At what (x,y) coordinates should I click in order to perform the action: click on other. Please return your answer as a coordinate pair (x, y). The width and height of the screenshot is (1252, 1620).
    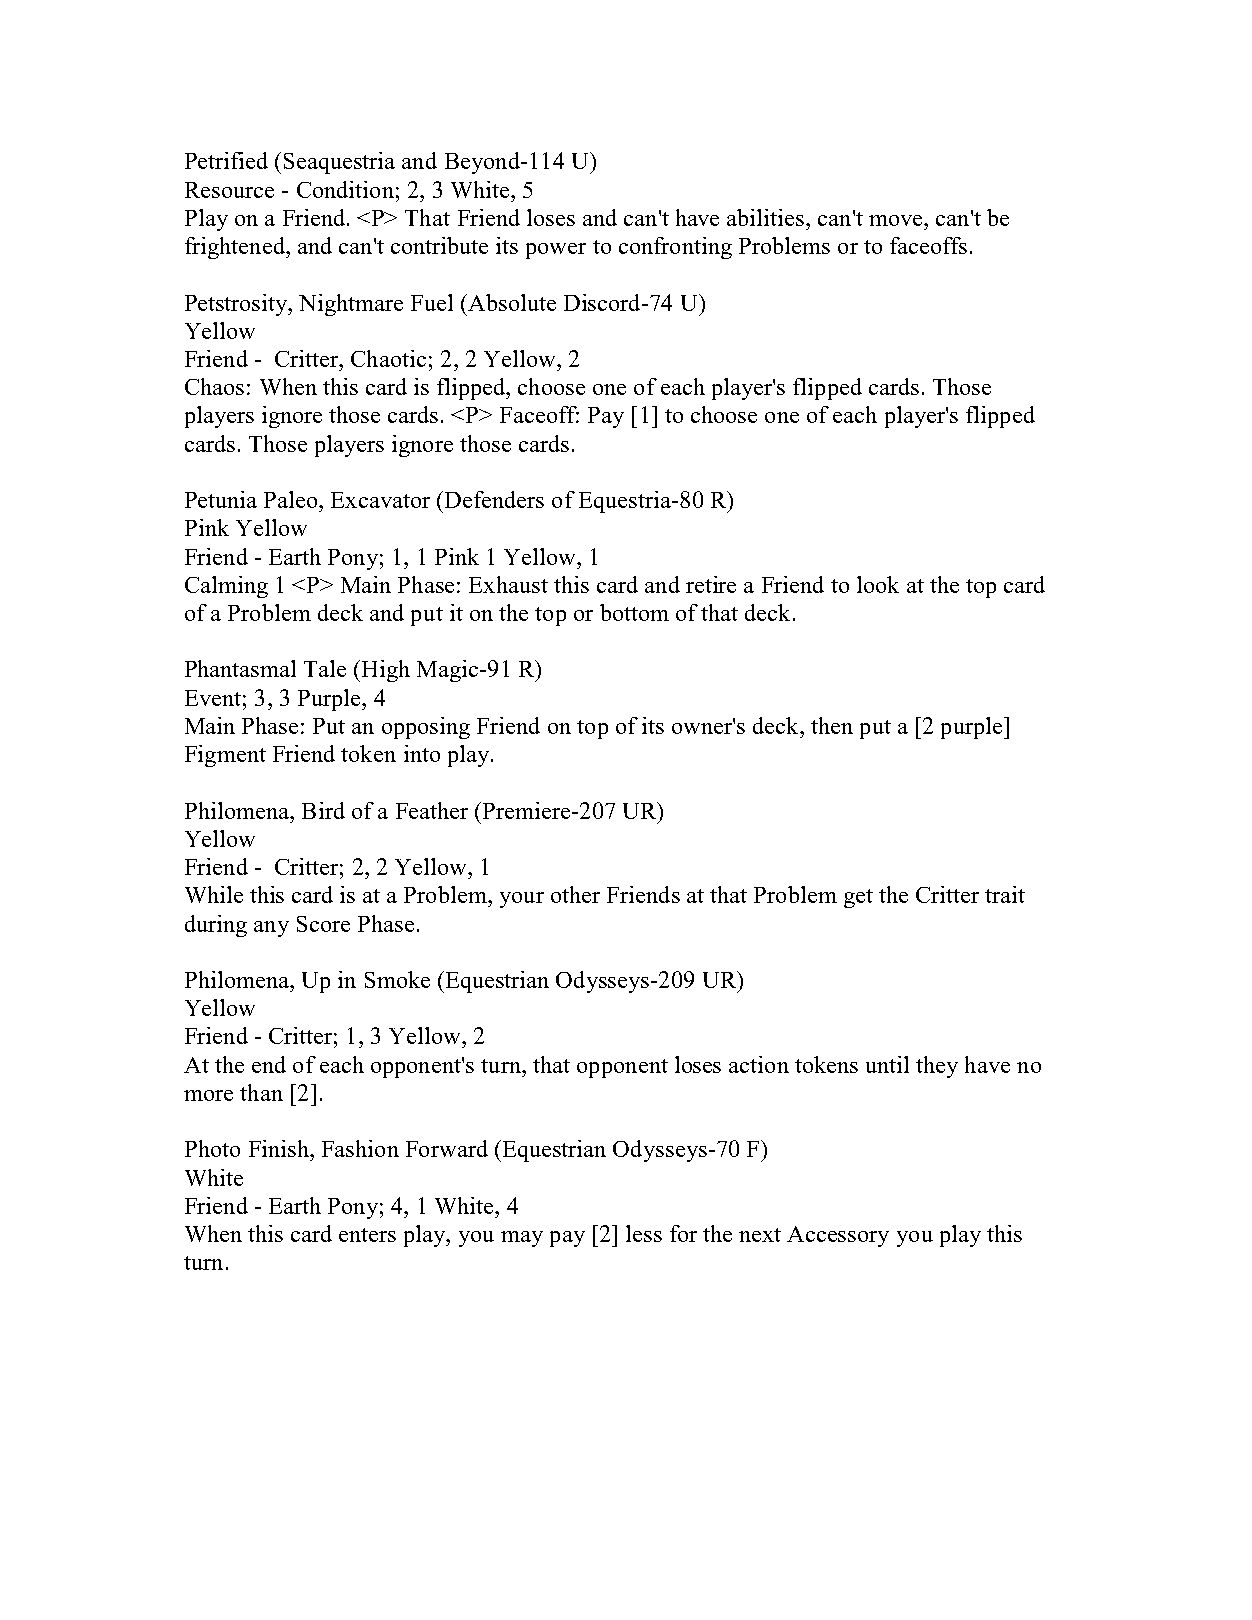
    Looking at the image, I should click on (575, 894).
